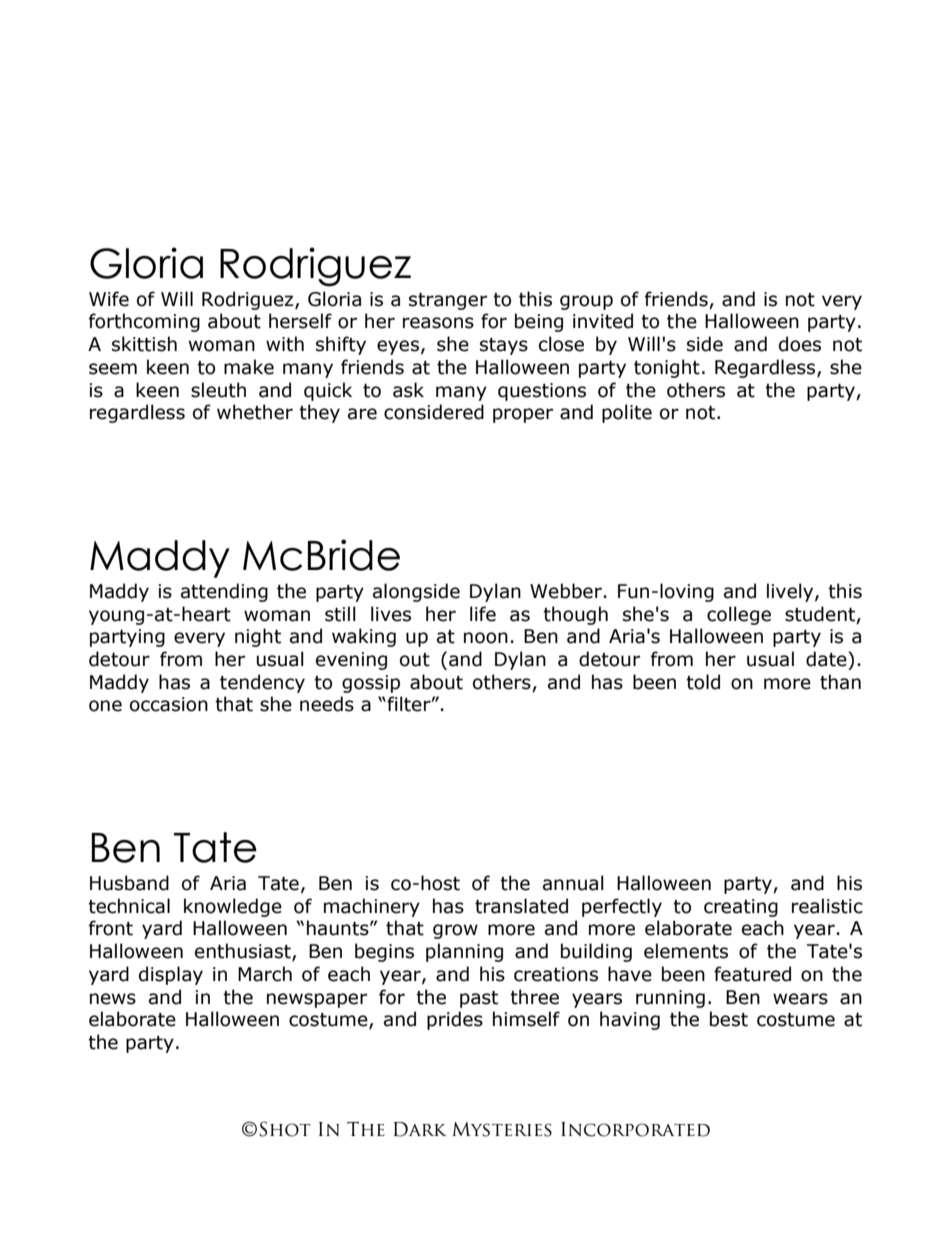 The width and height of the image is (952, 1233). What do you see at coordinates (502, 1129) in the image?
I see `Mysteries` at bounding box center [502, 1129].
